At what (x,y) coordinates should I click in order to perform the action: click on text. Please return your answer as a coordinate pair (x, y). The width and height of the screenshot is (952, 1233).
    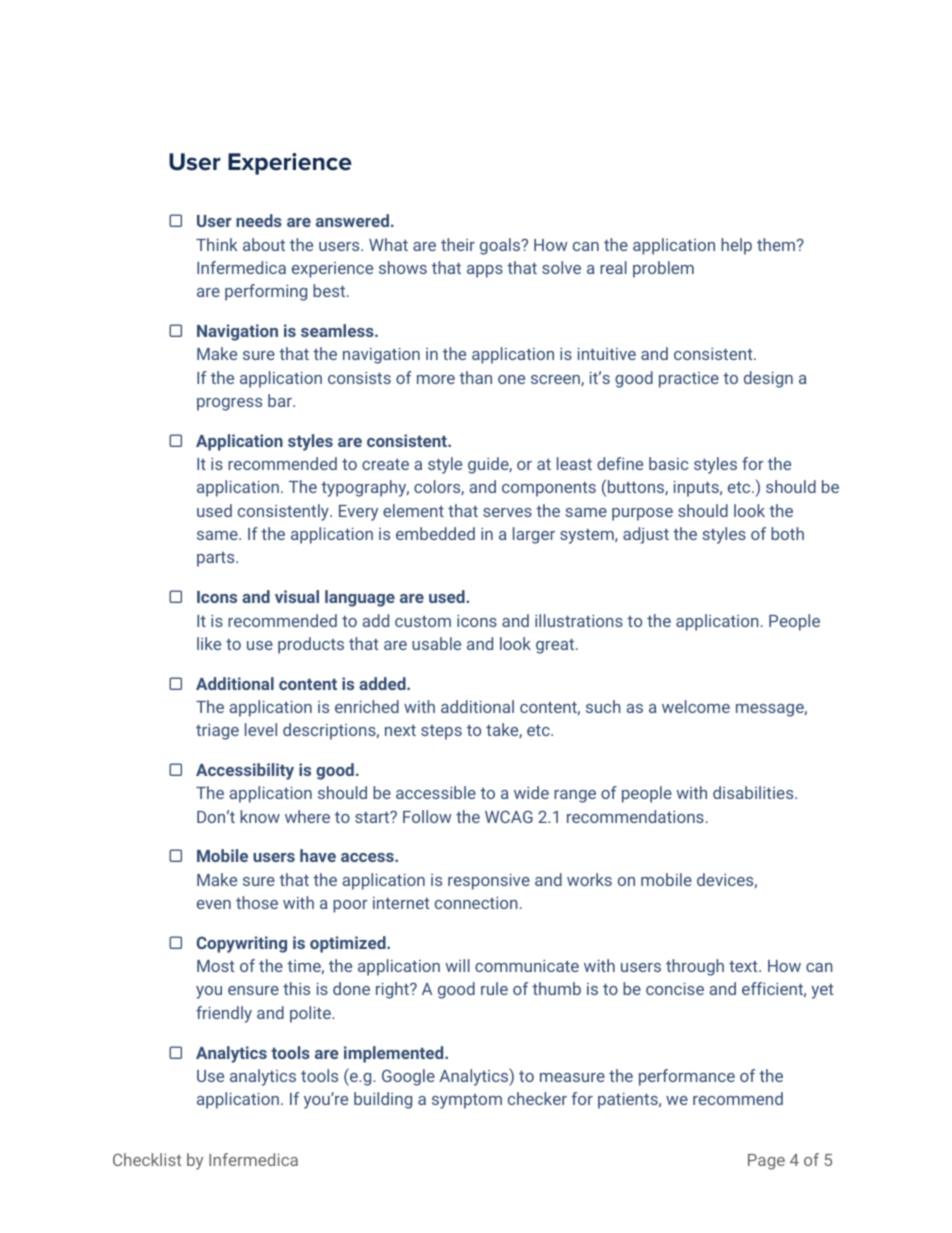
    Looking at the image, I should click on (744, 966).
